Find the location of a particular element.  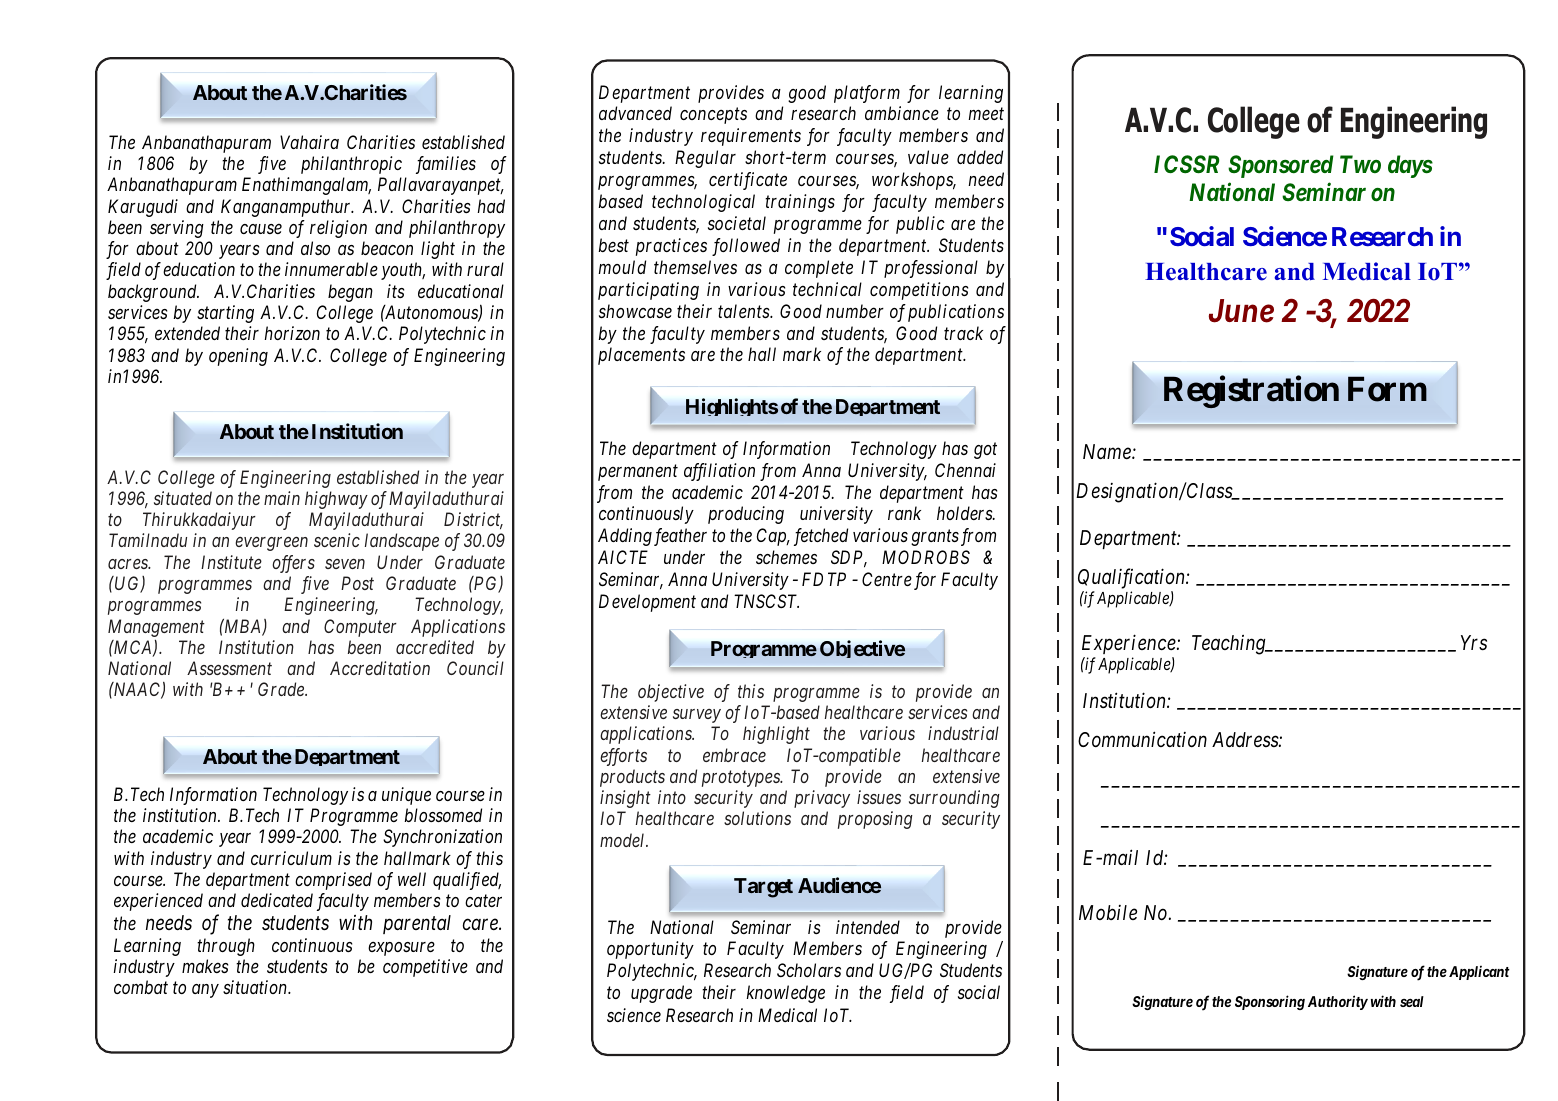

Authority is located at coordinates (1338, 1002).
